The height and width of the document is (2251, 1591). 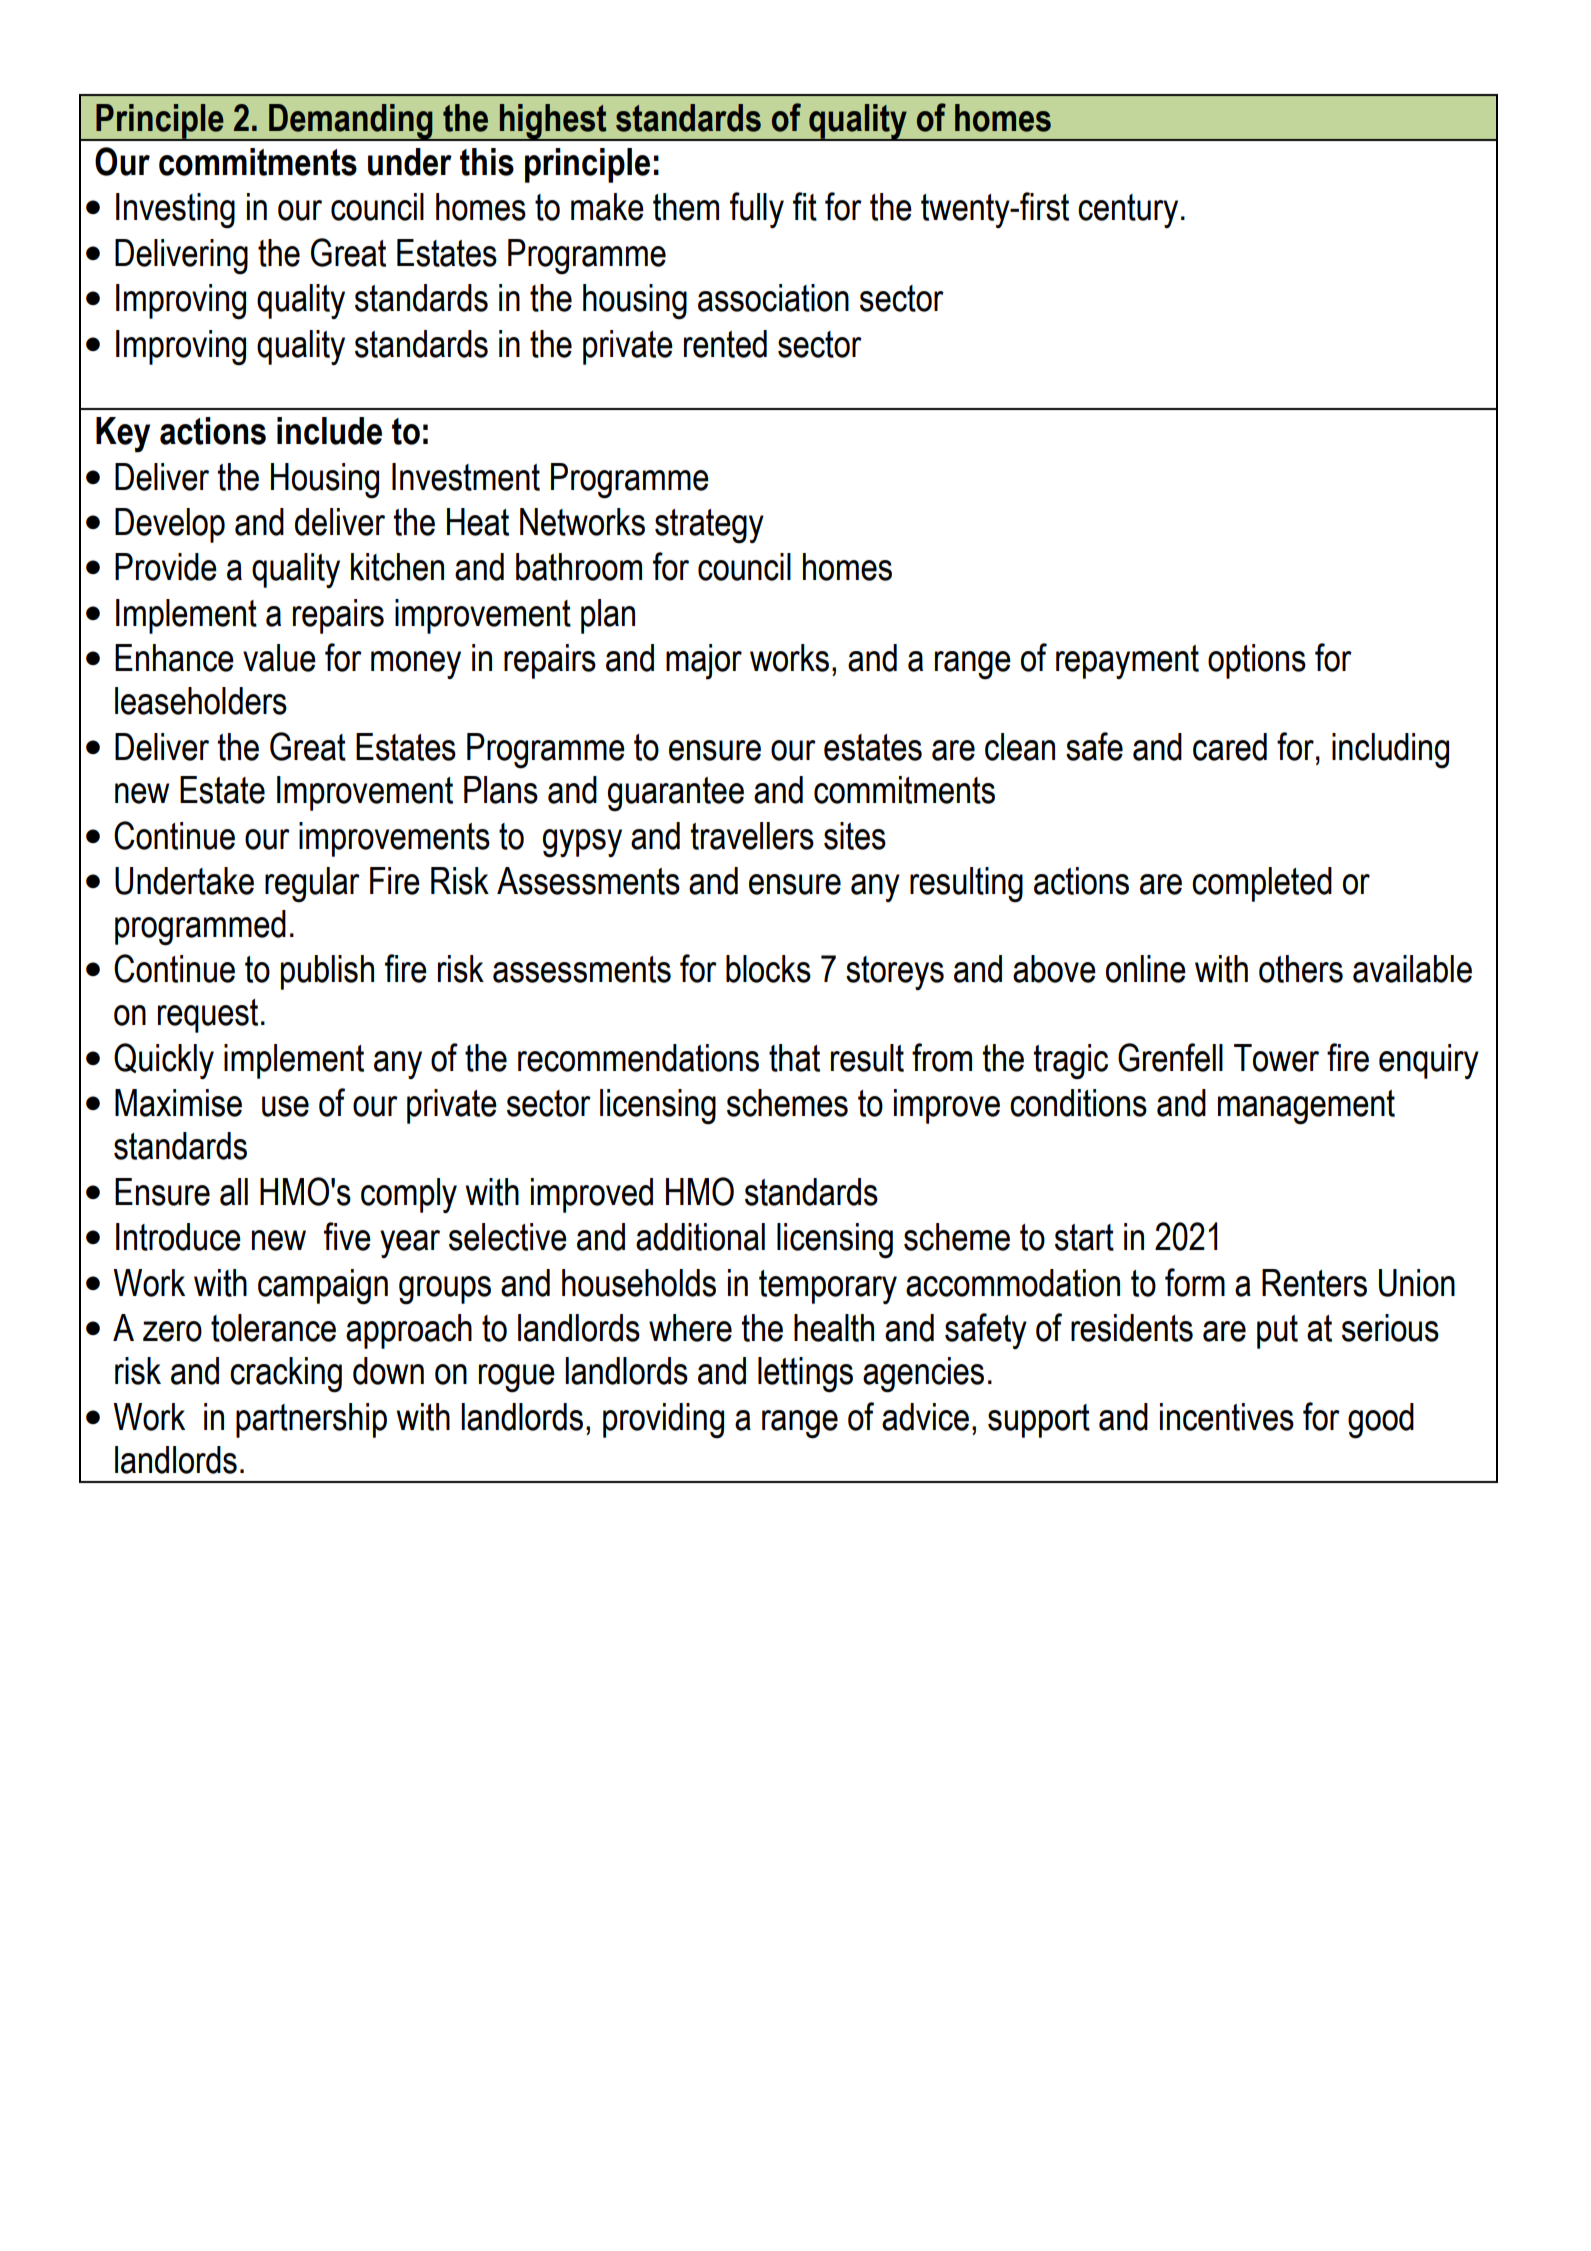 I want to click on Demanding, so click(x=351, y=122).
